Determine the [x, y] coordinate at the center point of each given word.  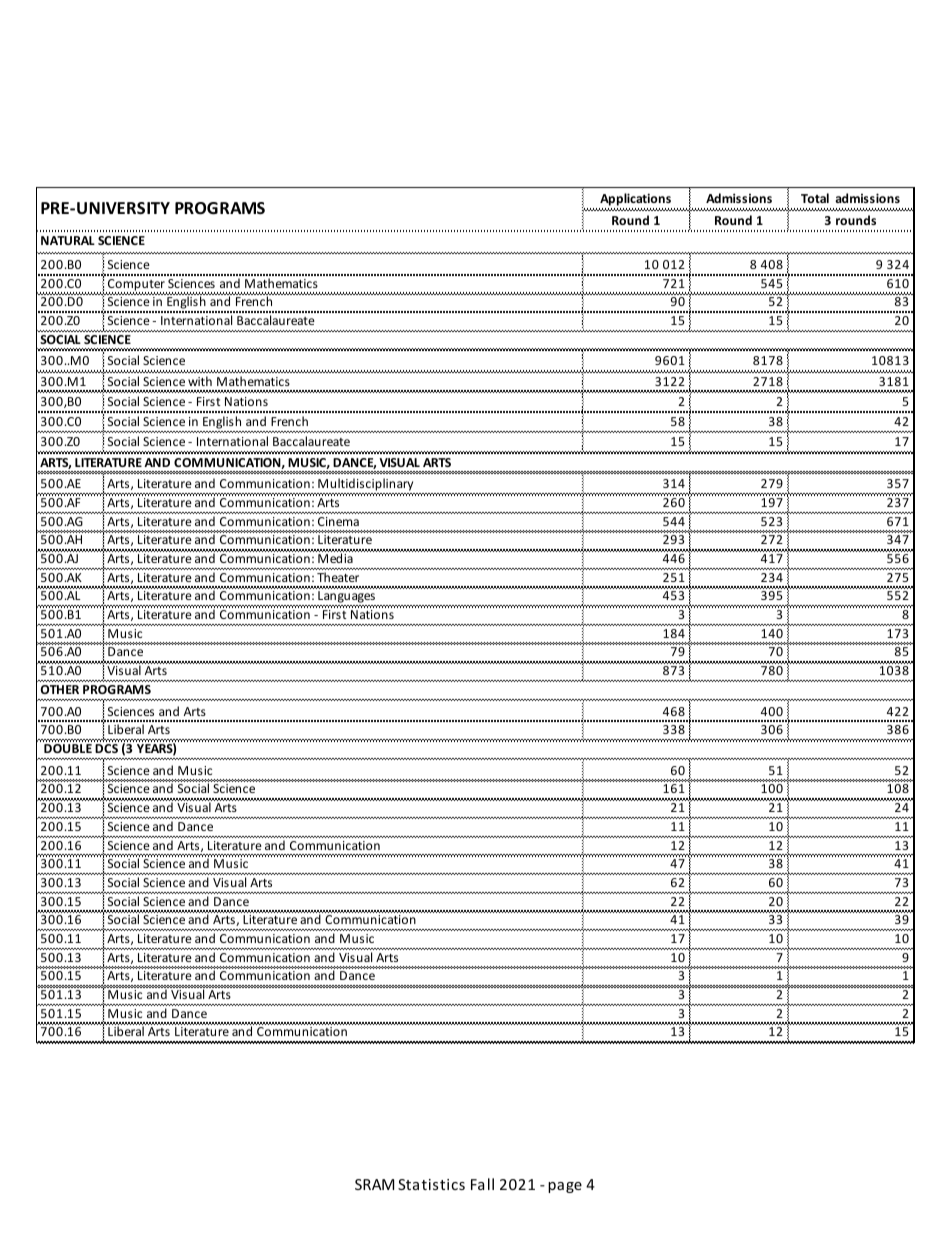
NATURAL [68, 240]
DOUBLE [68, 748]
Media [335, 558]
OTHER [60, 689]
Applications [635, 201]
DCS [106, 748]
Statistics [431, 1184]
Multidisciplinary [366, 486]
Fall [482, 1184]
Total [815, 198]
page [565, 1187]
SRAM [374, 1184]
